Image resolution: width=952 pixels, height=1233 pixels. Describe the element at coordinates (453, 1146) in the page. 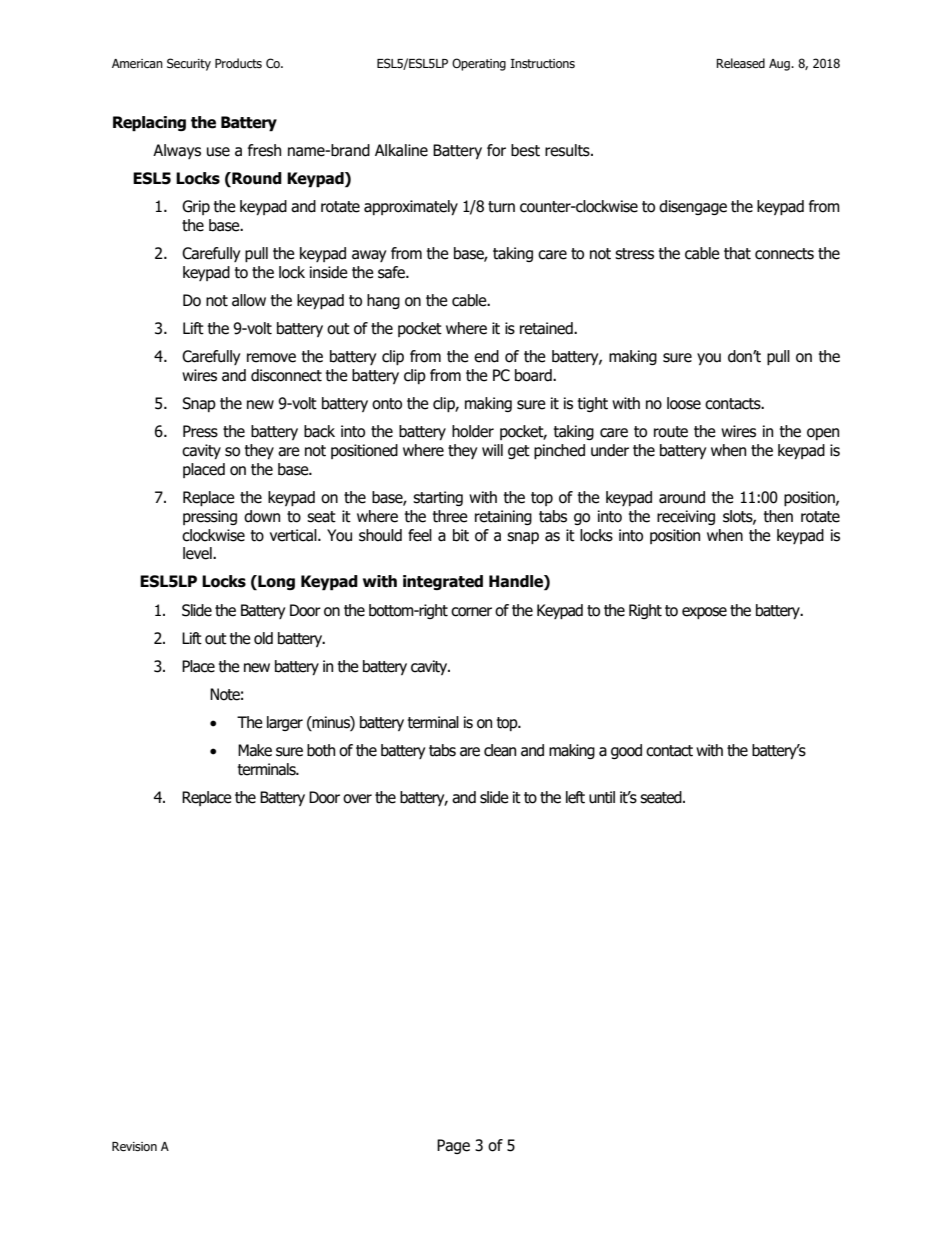

I see `Page` at that location.
